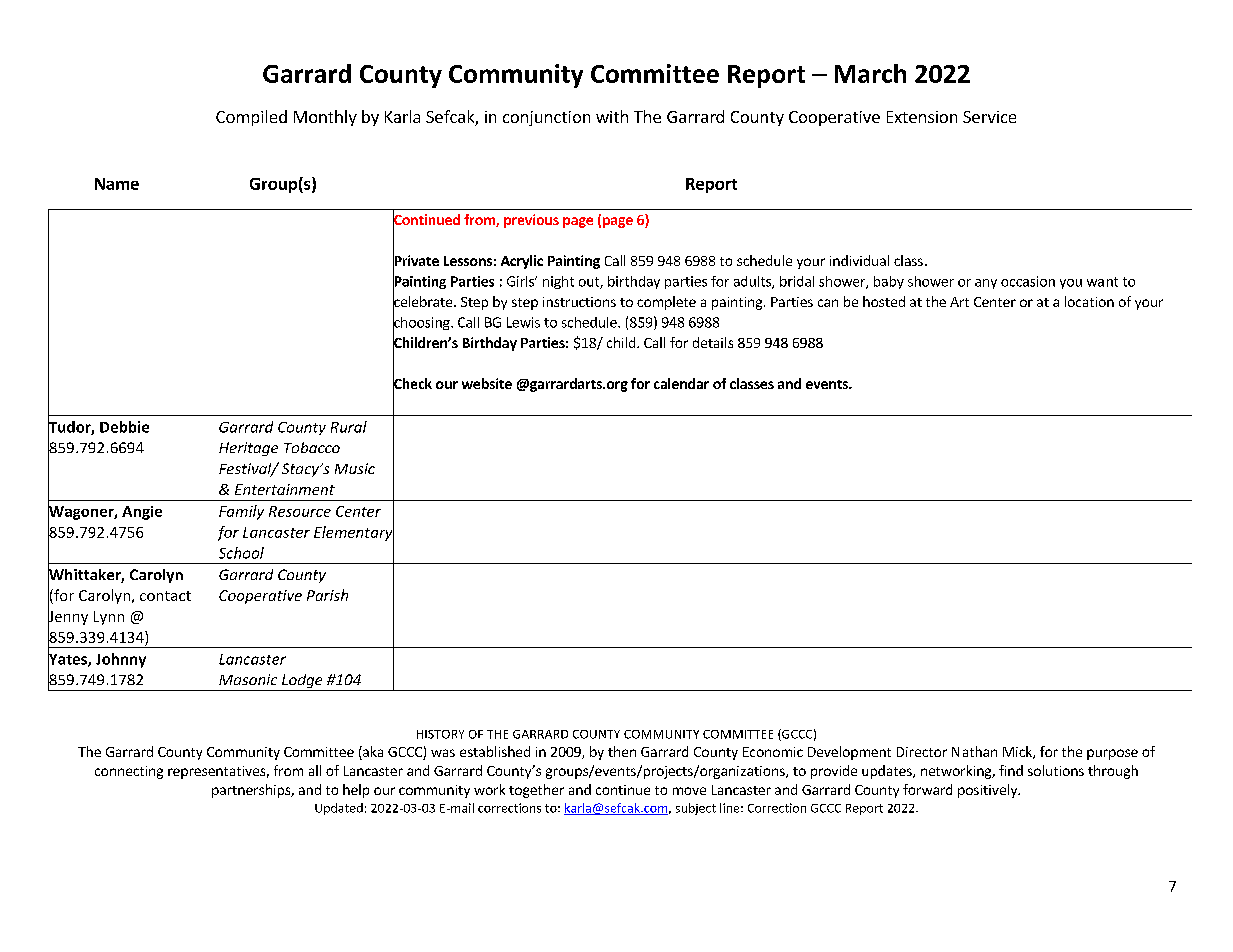 The width and height of the screenshot is (1233, 952). Describe the element at coordinates (612, 116) in the screenshot. I see `with` at that location.
